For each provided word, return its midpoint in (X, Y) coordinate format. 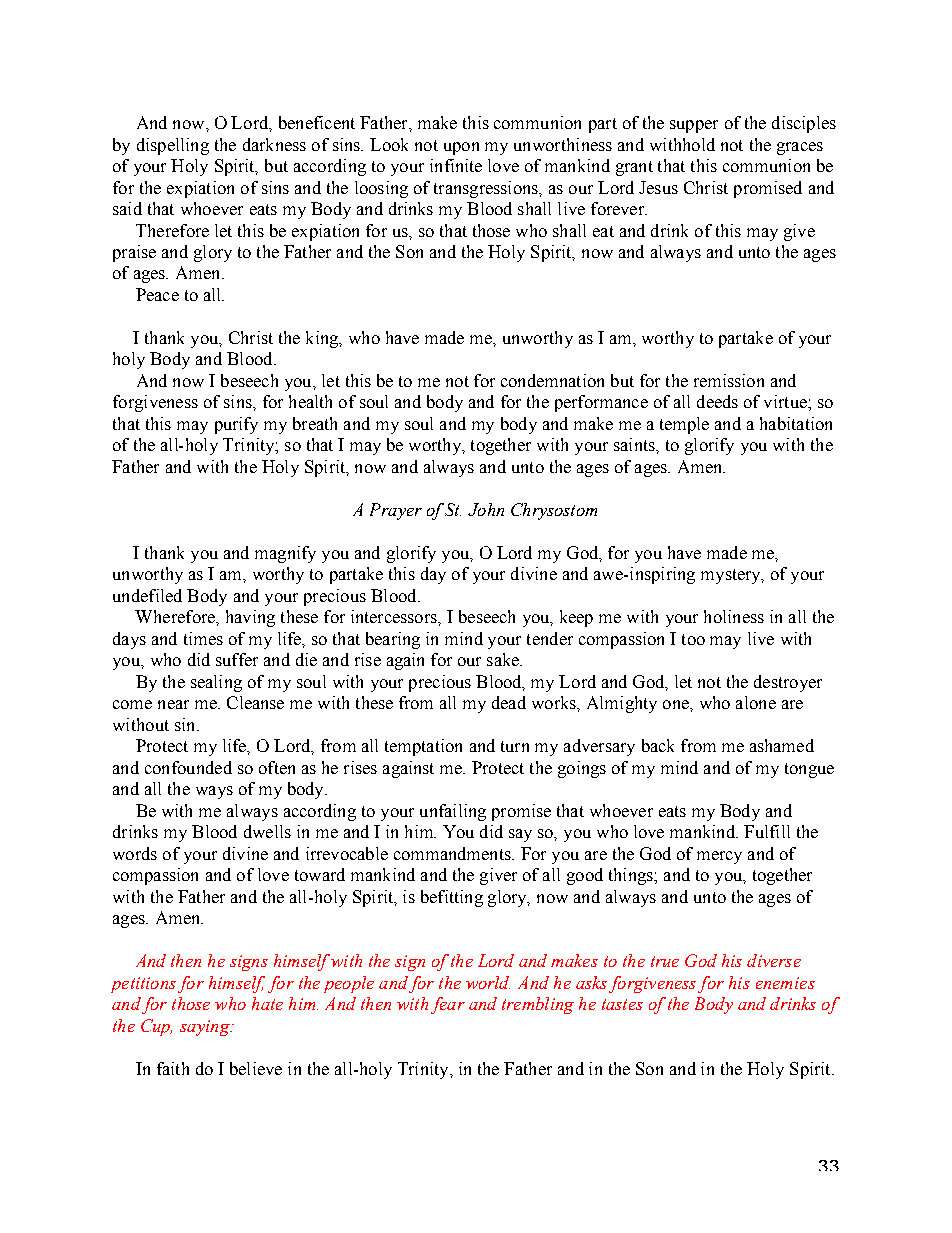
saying (206, 1028)
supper (694, 126)
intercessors (395, 616)
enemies (785, 983)
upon (461, 148)
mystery (732, 576)
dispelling (173, 146)
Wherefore (176, 616)
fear (448, 1005)
